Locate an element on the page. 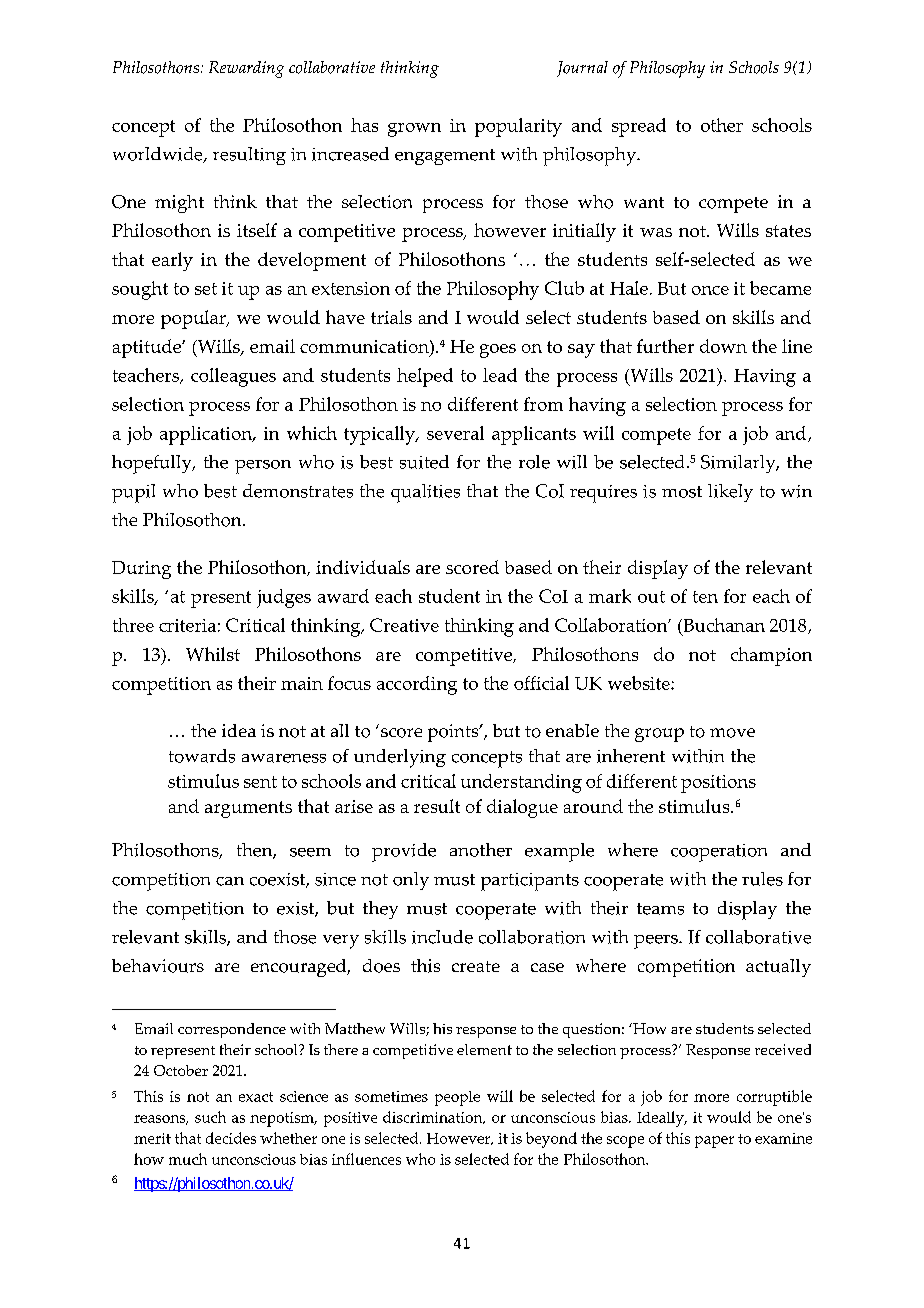  grown is located at coordinates (414, 130).
